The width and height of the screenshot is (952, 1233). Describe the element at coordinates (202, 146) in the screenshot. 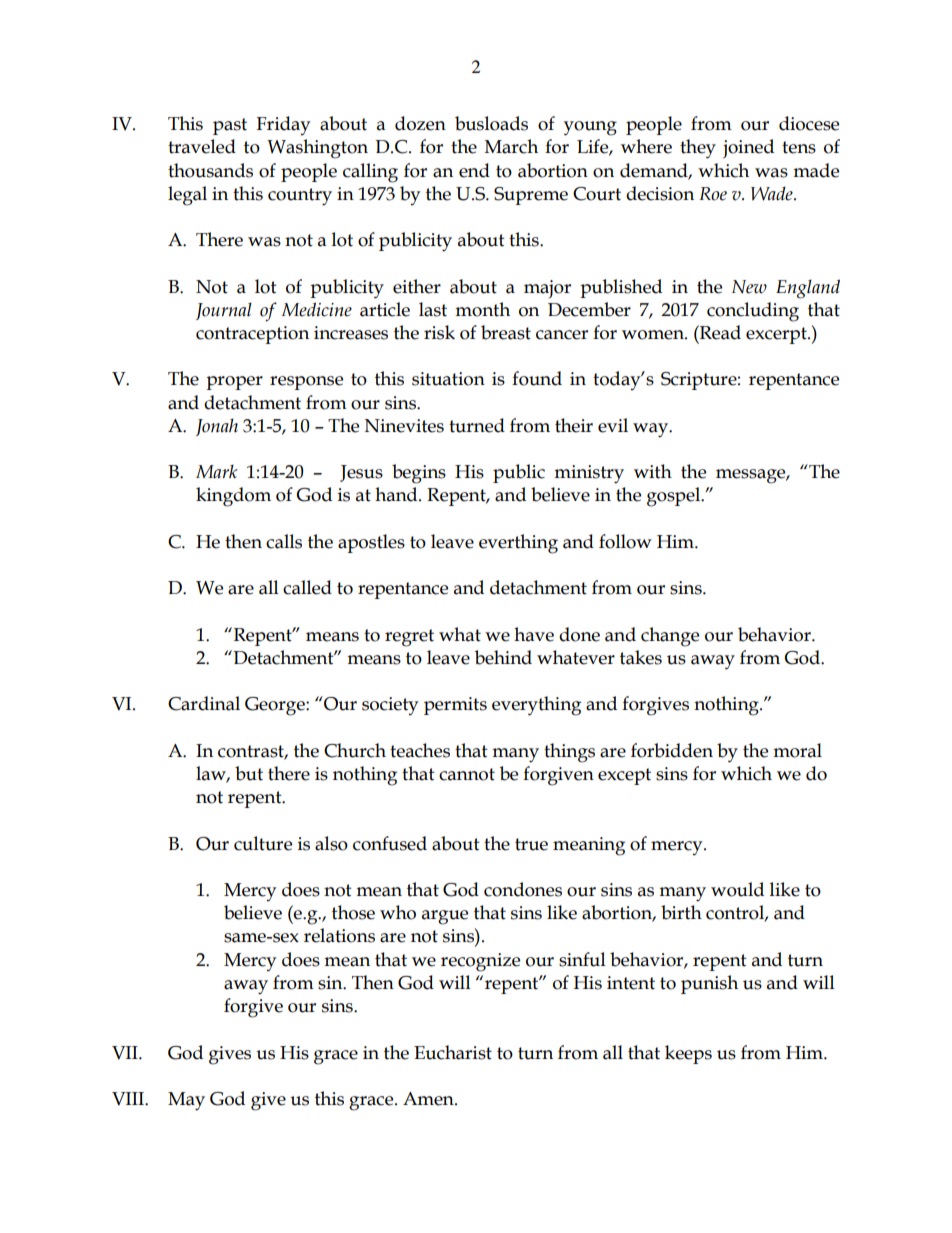

I see `traveled` at that location.
